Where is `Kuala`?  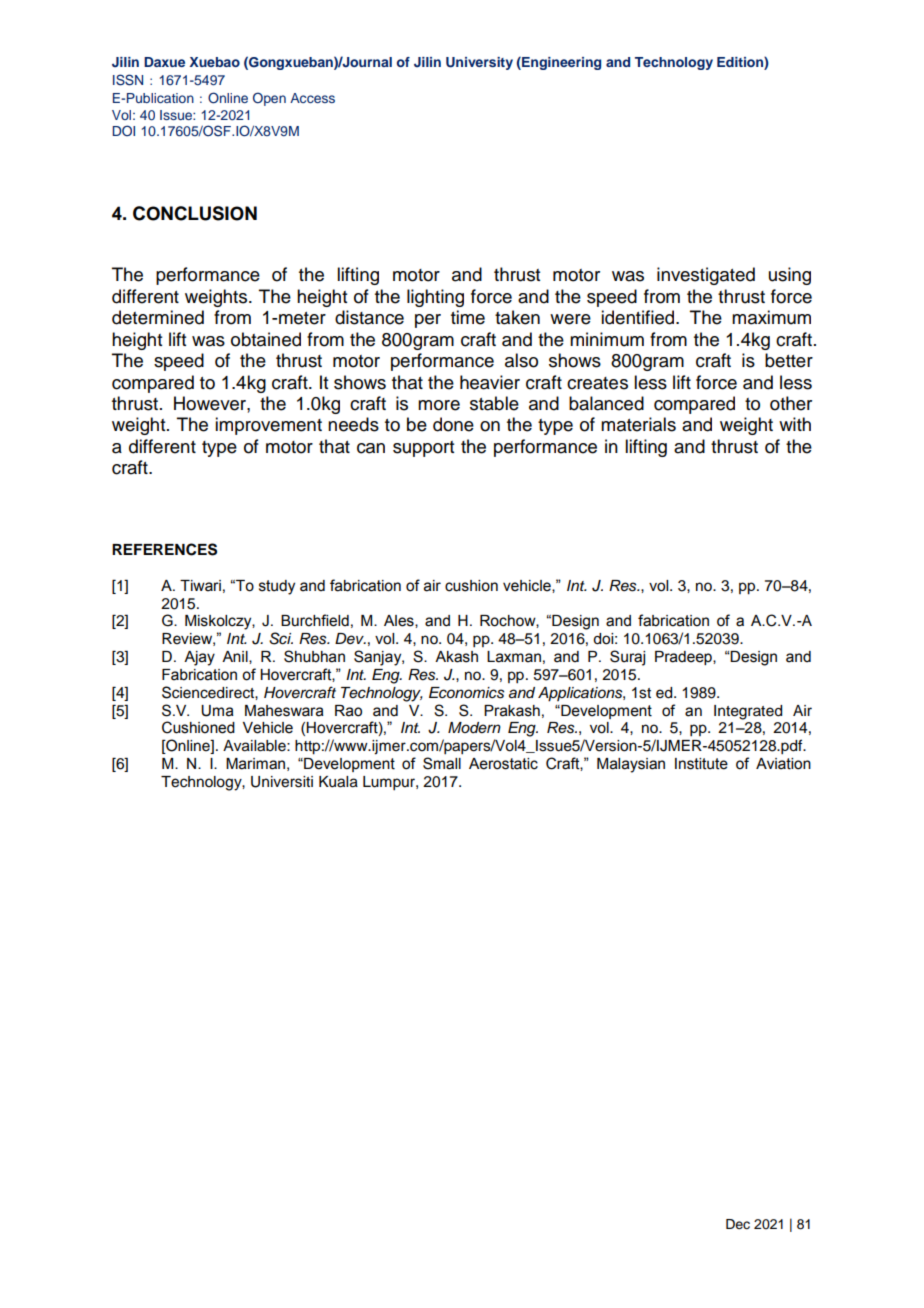
Kuala is located at coordinates (338, 782).
